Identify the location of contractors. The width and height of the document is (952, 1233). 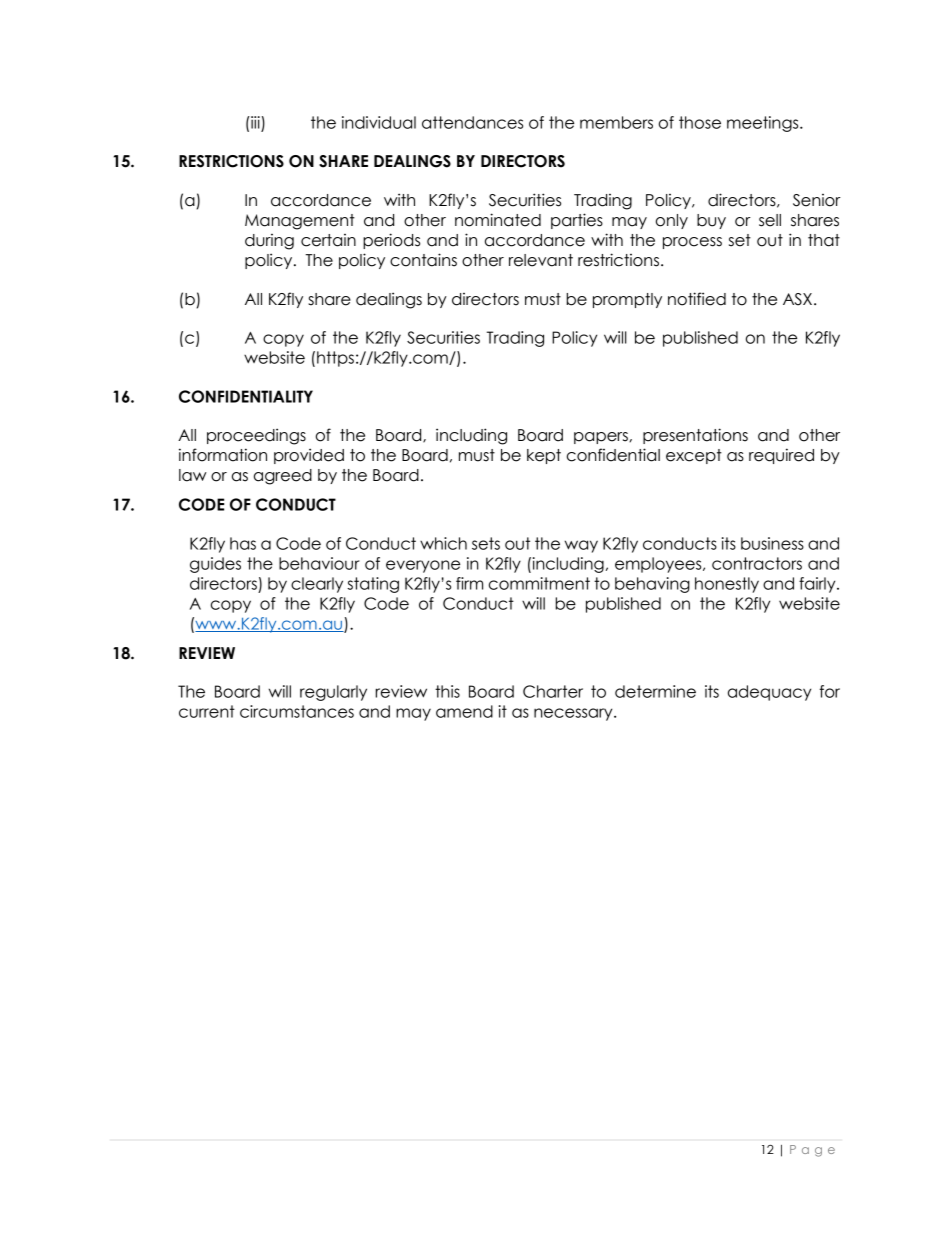
(757, 563).
